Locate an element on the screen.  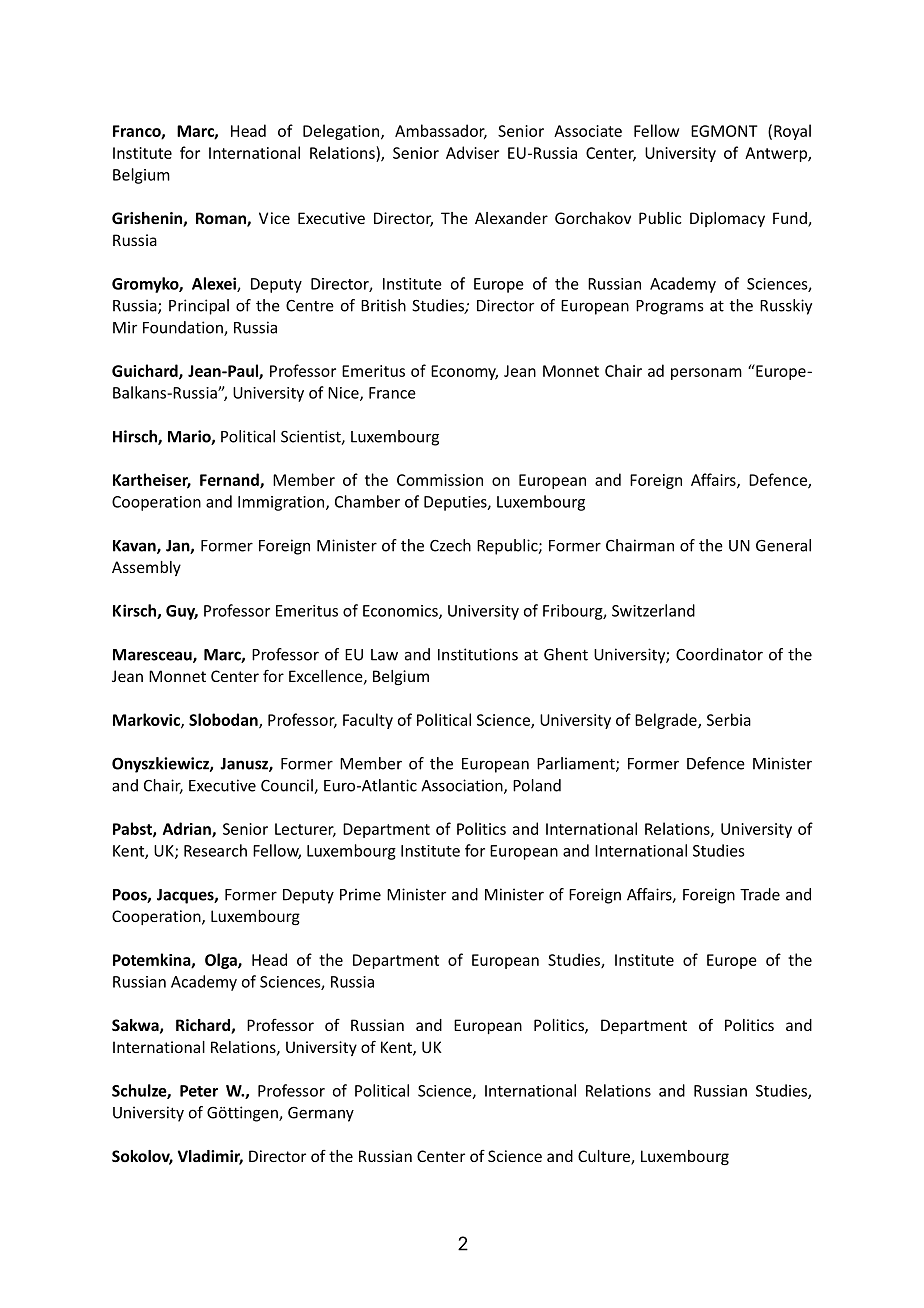
Diplomacy is located at coordinates (727, 219).
